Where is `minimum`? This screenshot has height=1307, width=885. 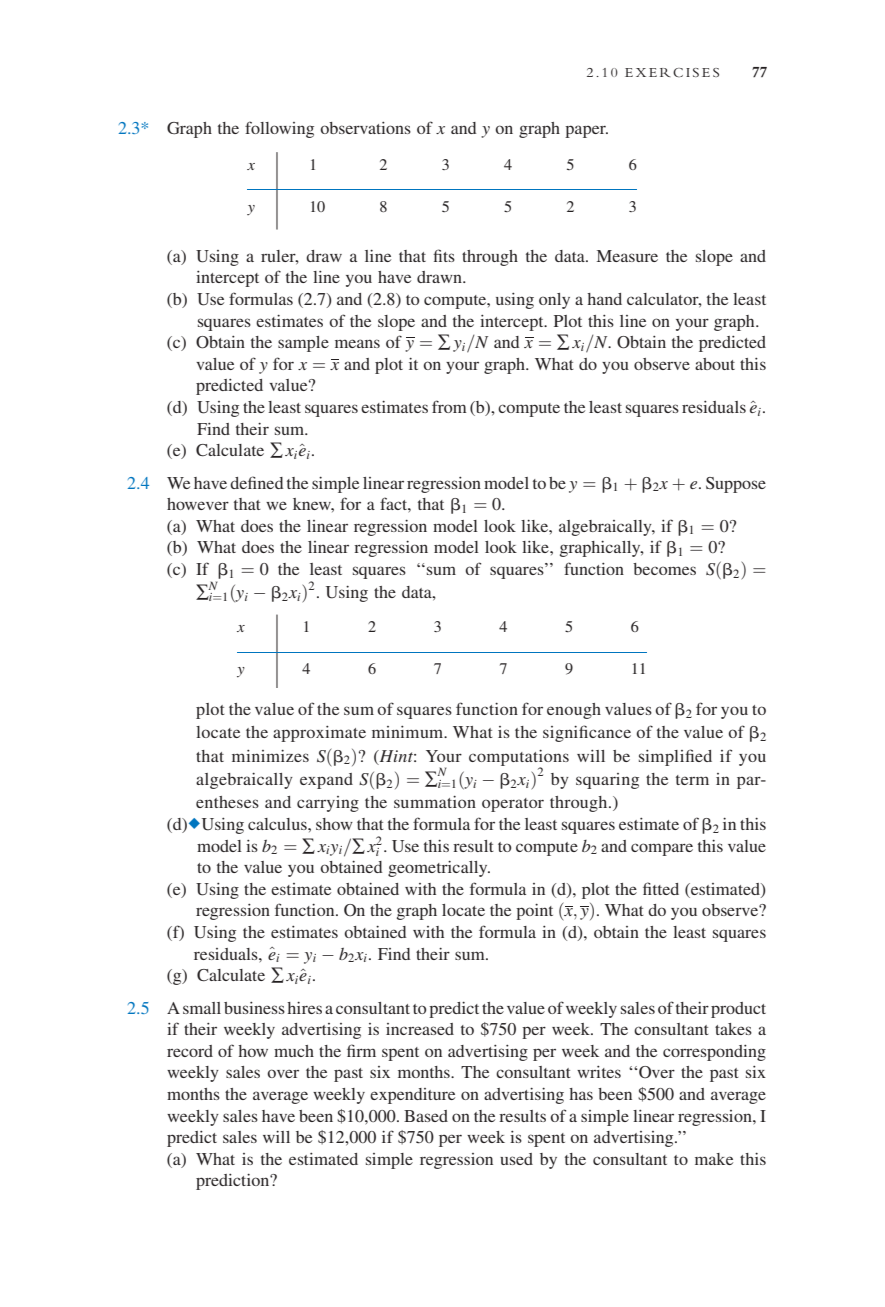 minimum is located at coordinates (409, 732).
